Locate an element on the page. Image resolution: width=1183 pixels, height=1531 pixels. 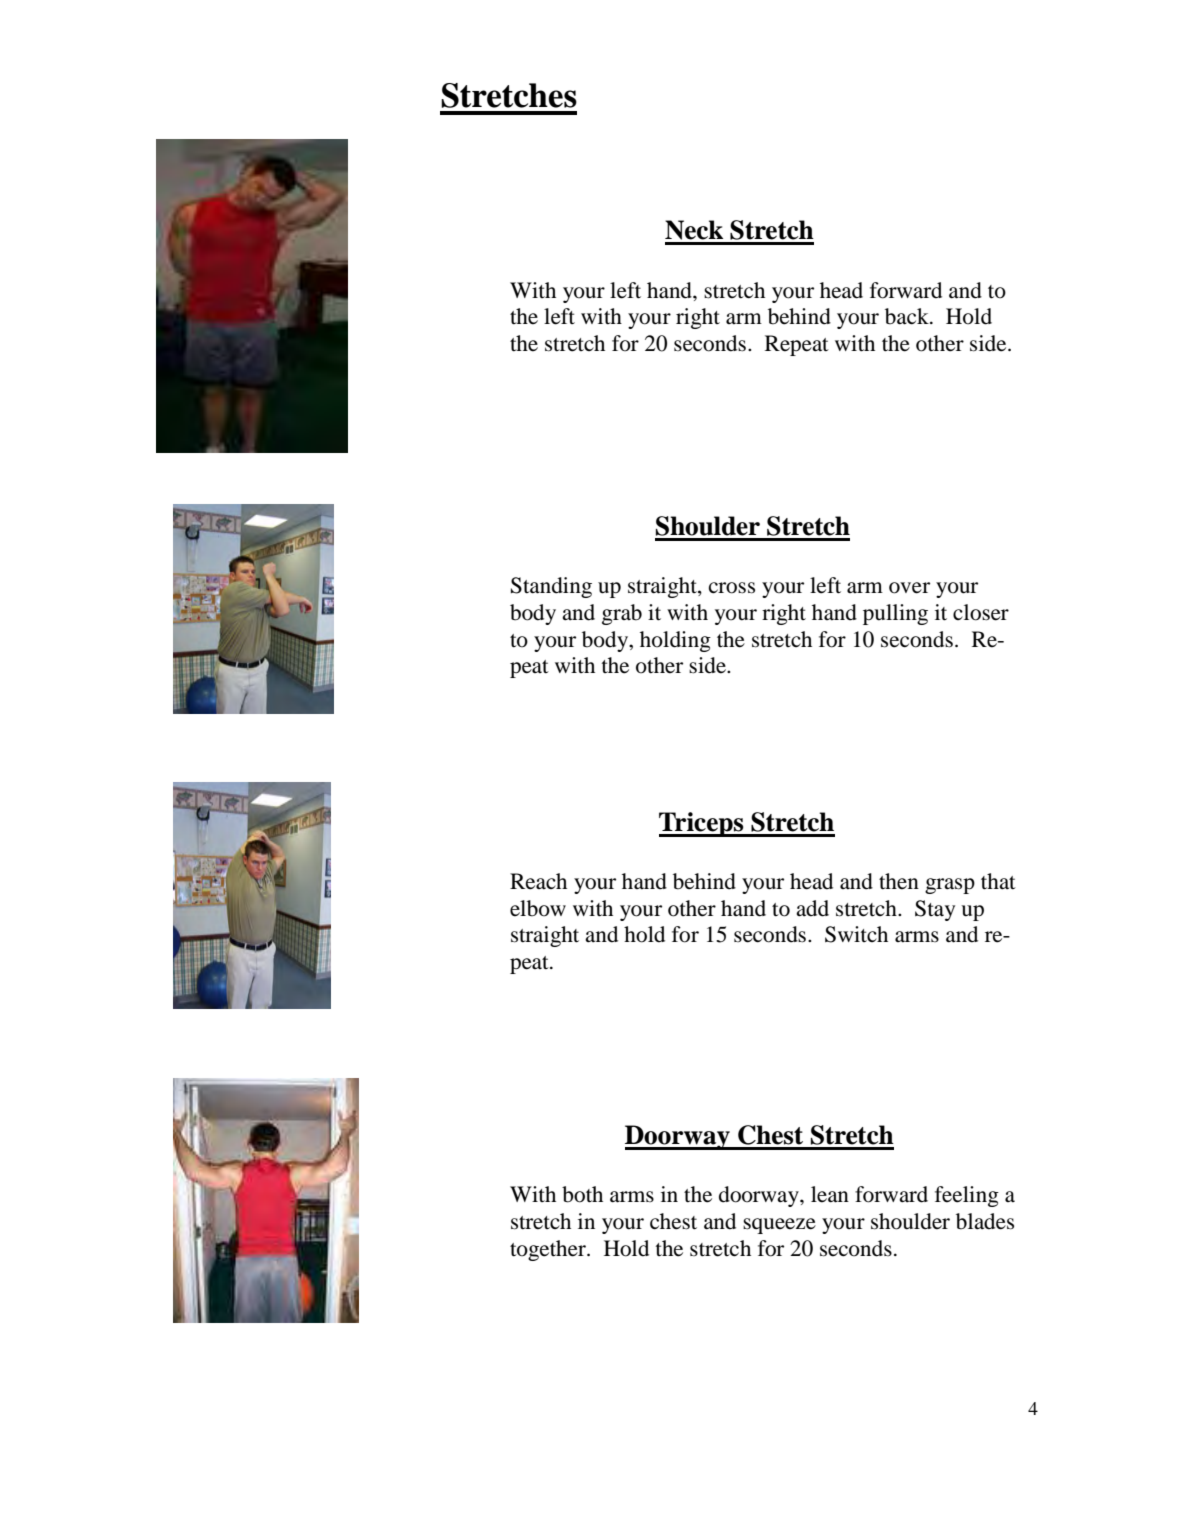
grasp is located at coordinates (950, 886).
